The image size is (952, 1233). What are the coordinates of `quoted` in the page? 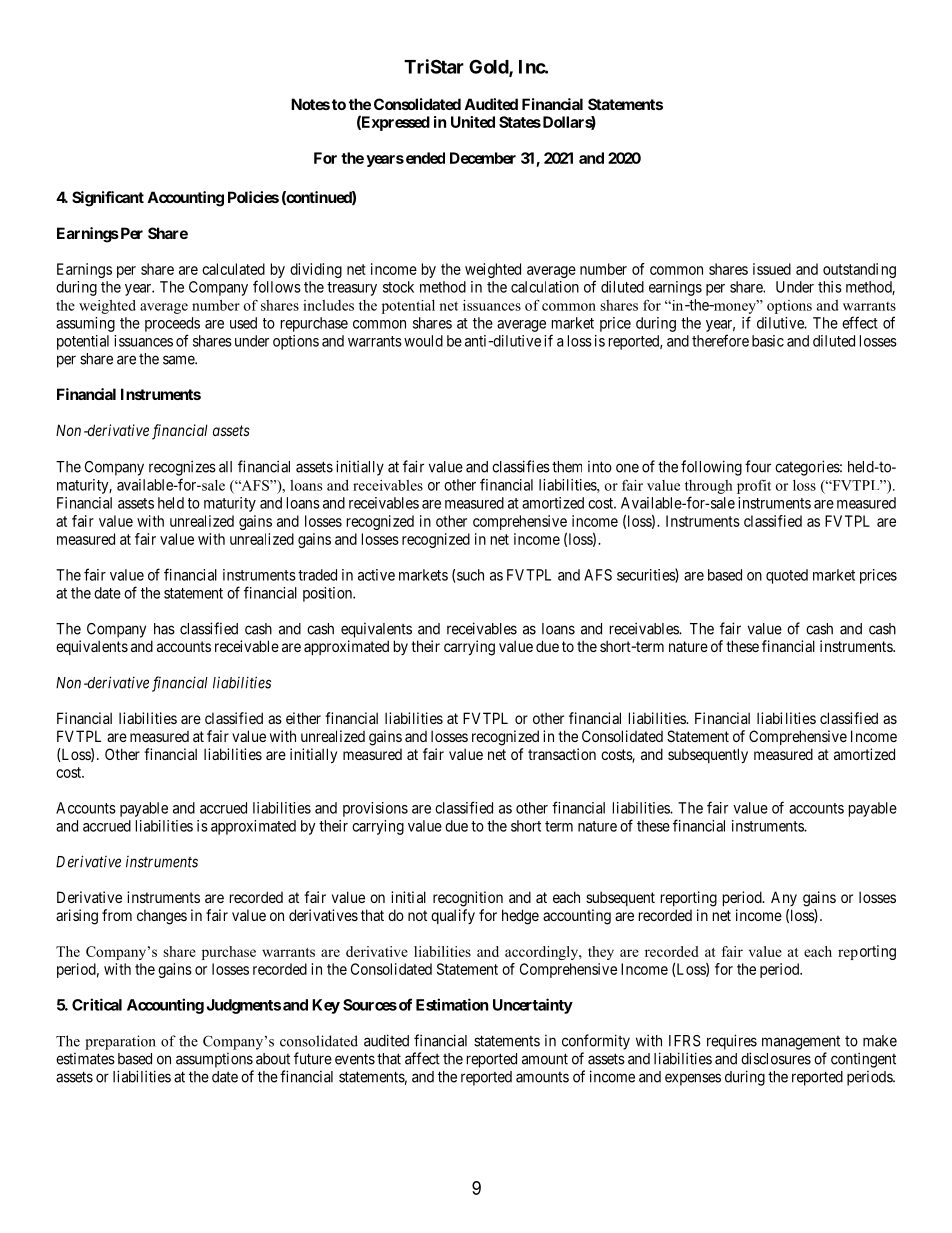 It's located at (787, 576).
